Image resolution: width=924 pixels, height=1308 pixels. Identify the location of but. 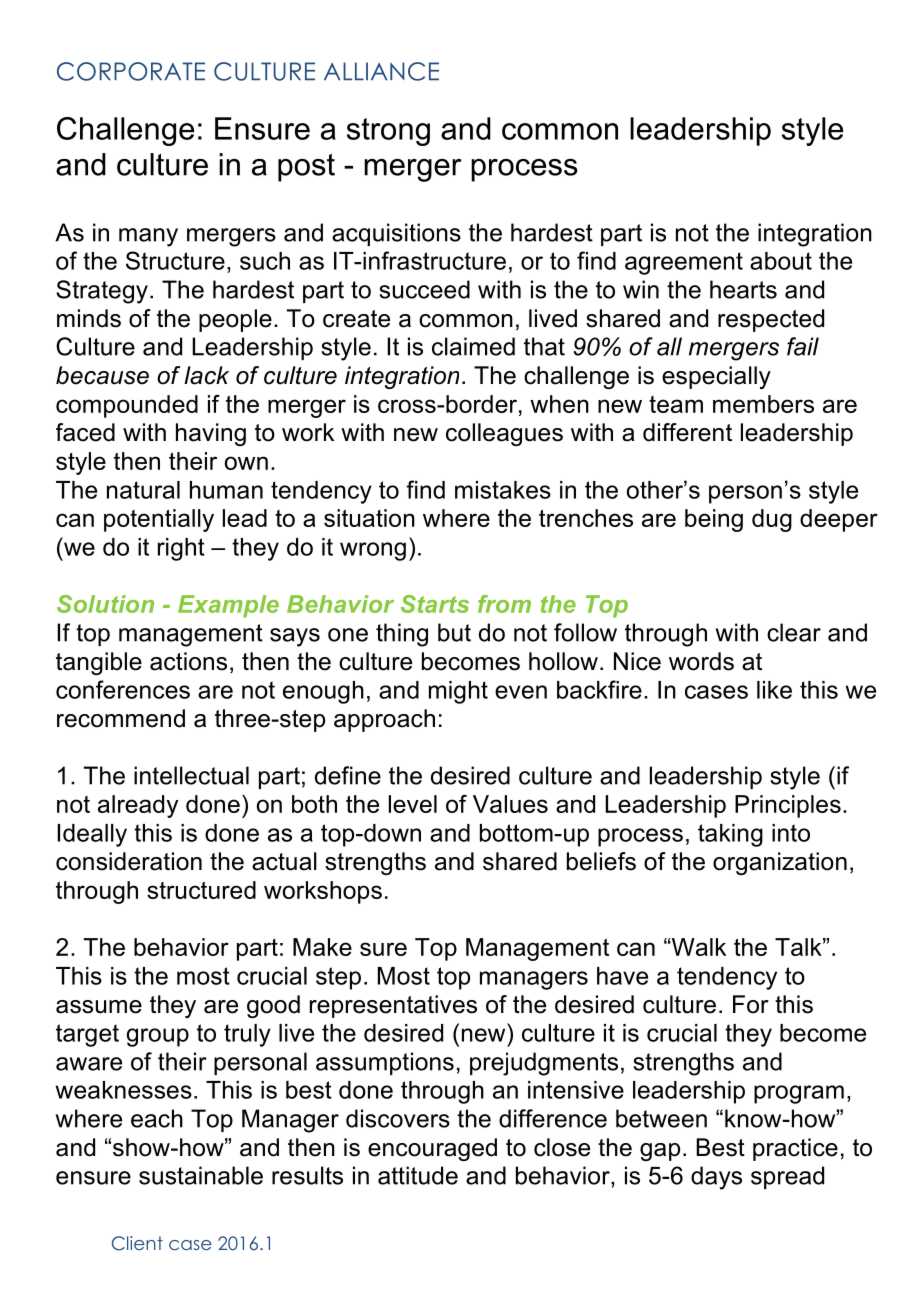
(454, 632).
